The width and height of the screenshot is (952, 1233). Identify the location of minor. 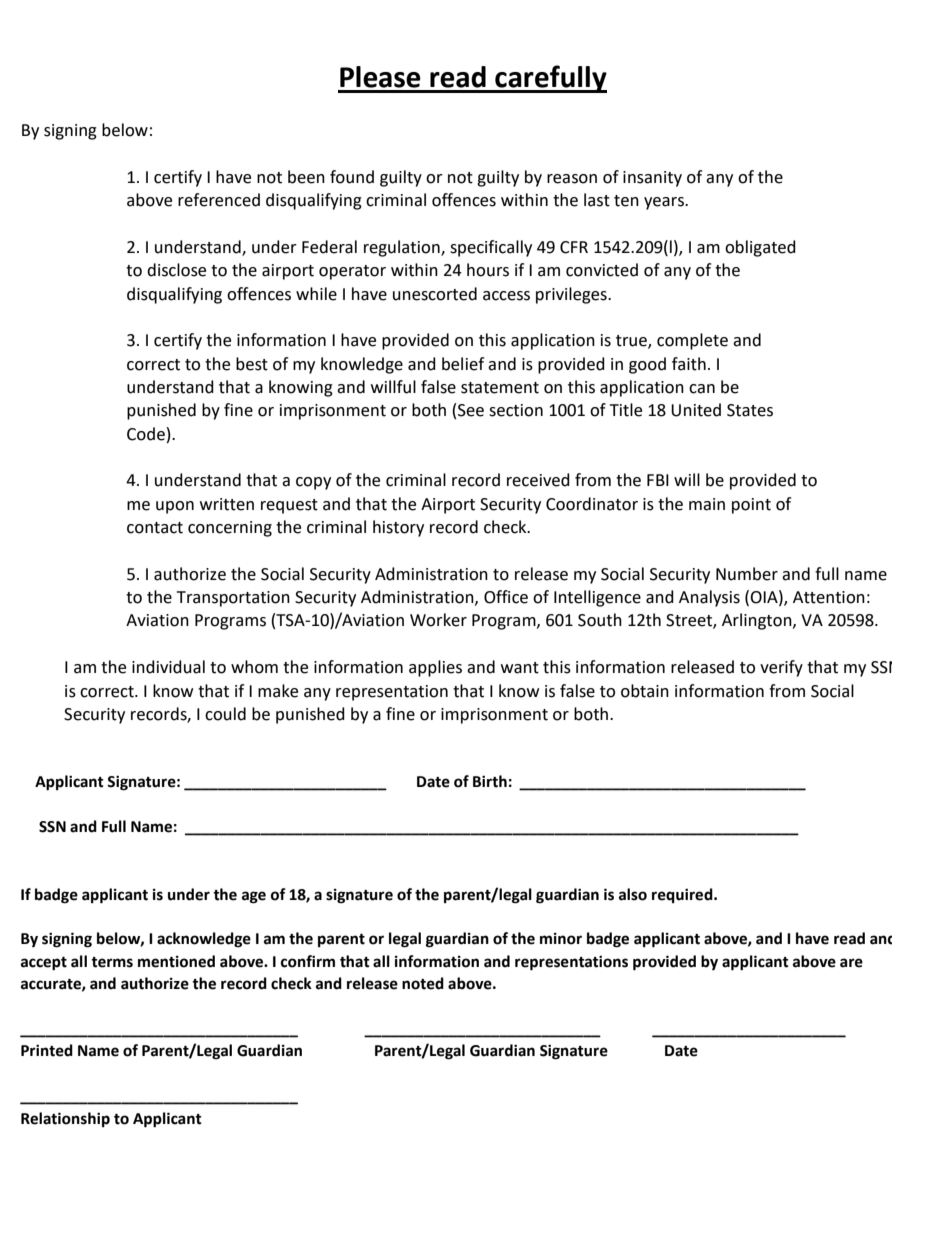
(561, 939).
